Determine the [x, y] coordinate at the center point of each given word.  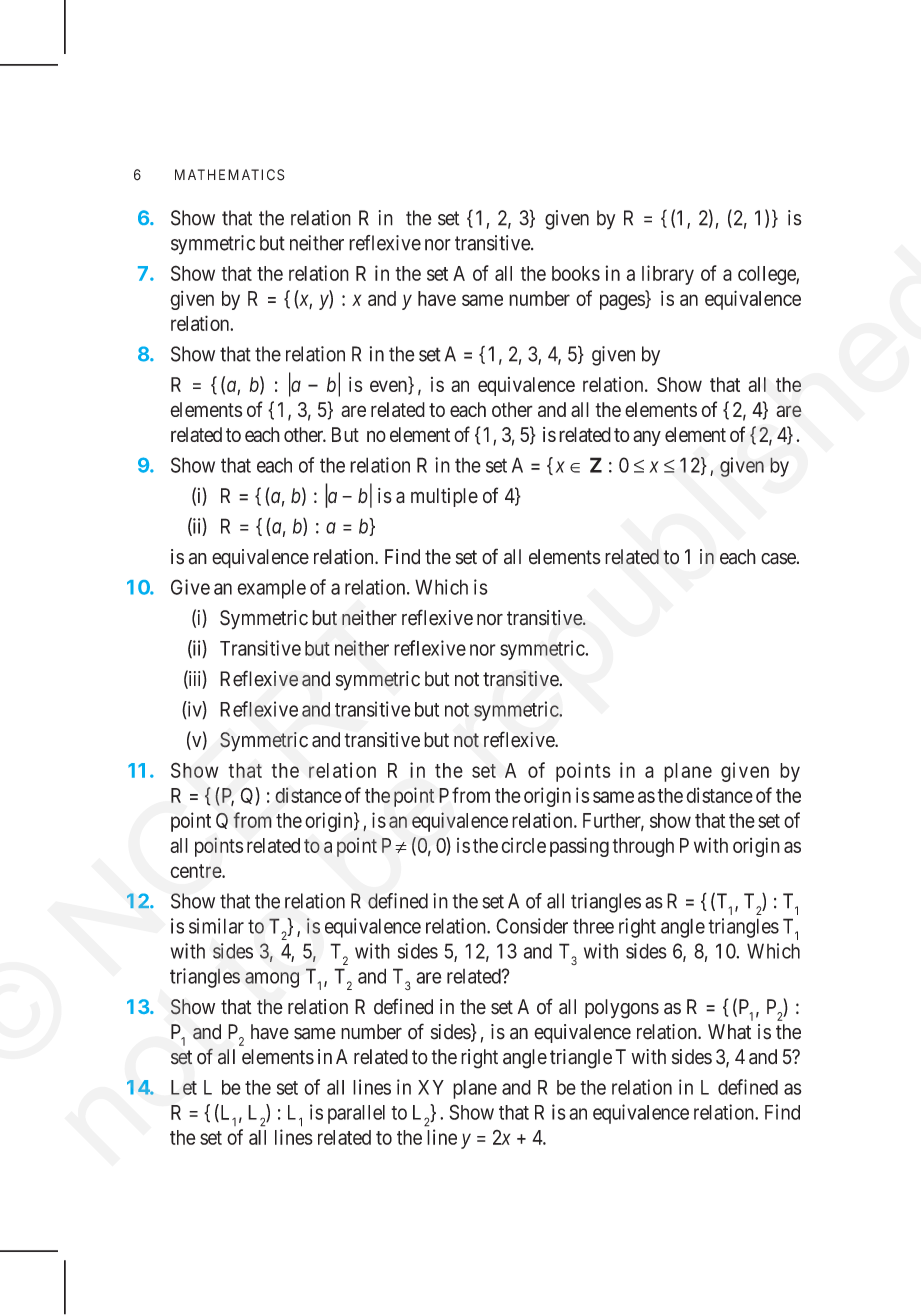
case [778, 559]
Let [184, 1087]
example [271, 589]
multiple [444, 497]
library [668, 275]
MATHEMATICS [230, 175]
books [576, 273]
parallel [356, 1114]
